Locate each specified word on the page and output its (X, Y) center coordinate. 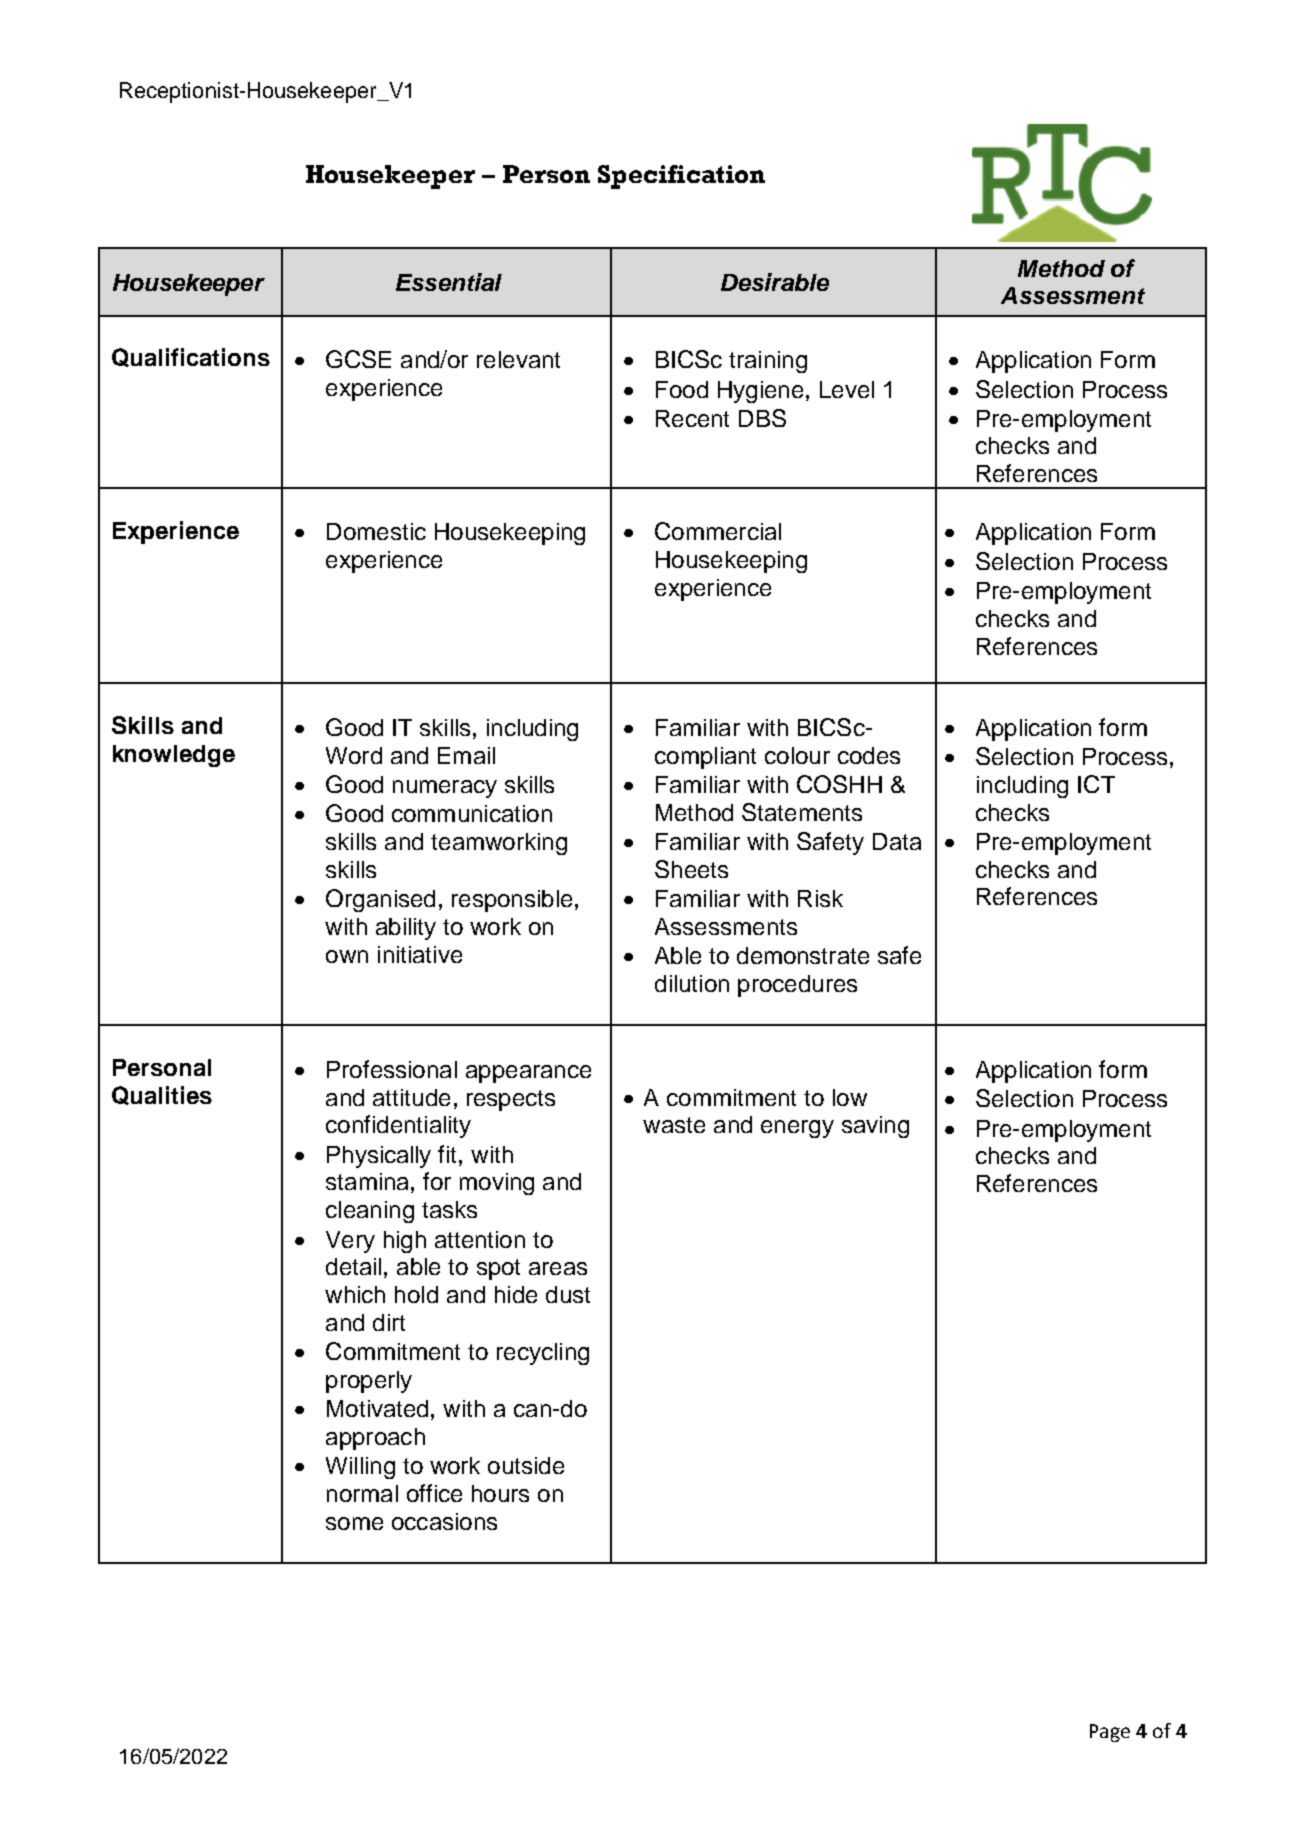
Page (1110, 1733)
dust (568, 1294)
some (354, 1523)
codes (869, 755)
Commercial (718, 531)
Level (847, 389)
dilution (692, 983)
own (347, 956)
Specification (681, 177)
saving (875, 1127)
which (355, 1294)
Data (897, 841)
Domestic (376, 531)
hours (500, 1493)
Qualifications (191, 357)
